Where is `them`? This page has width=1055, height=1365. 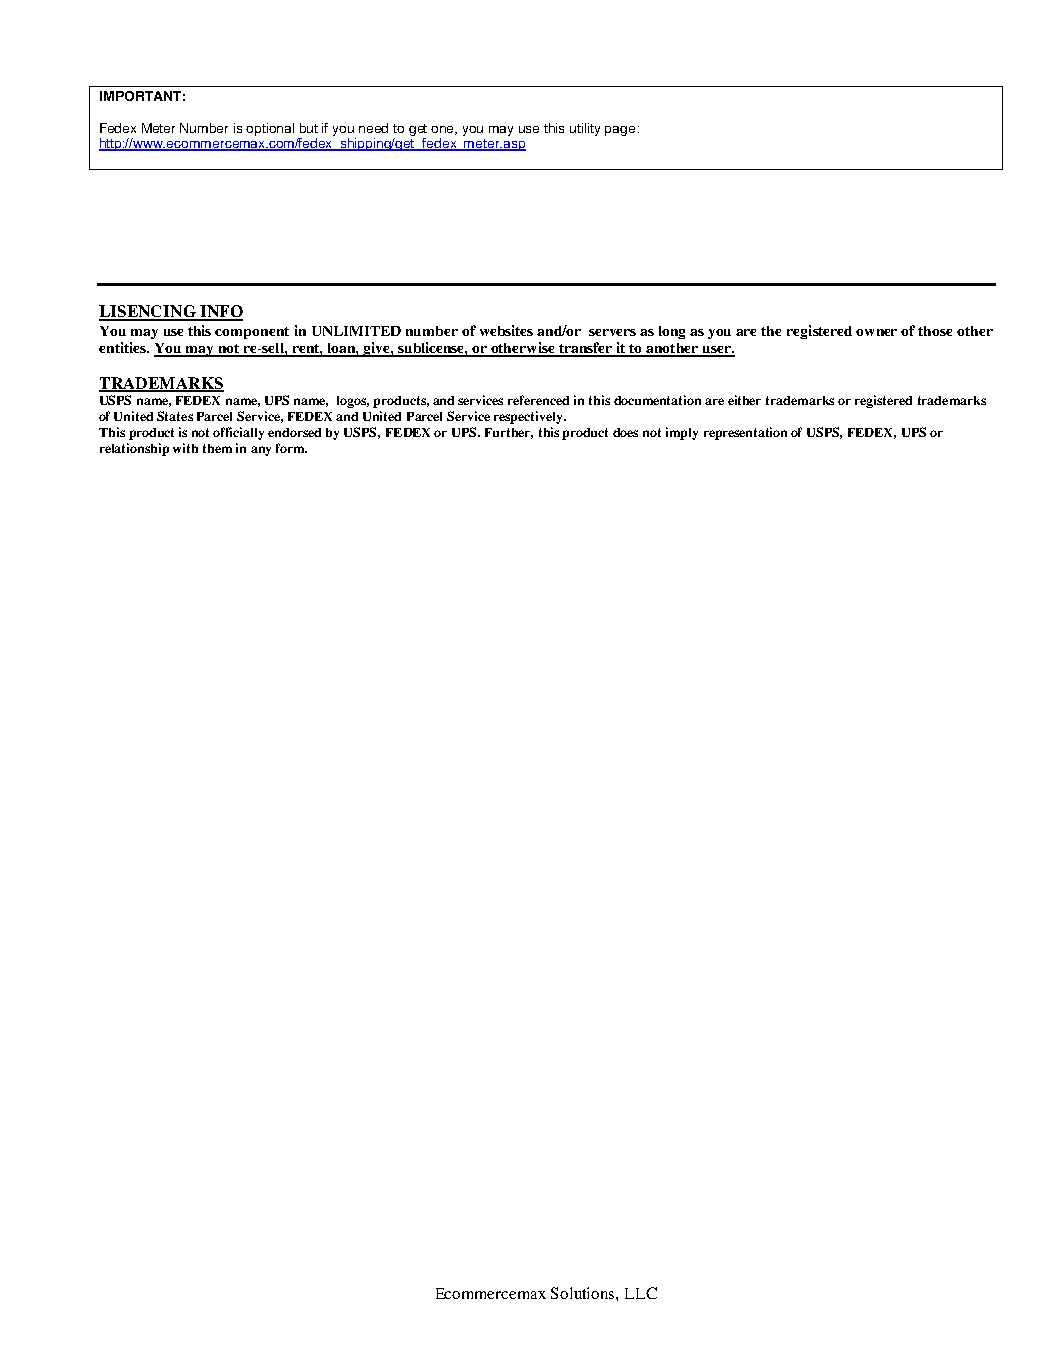
them is located at coordinates (217, 448).
